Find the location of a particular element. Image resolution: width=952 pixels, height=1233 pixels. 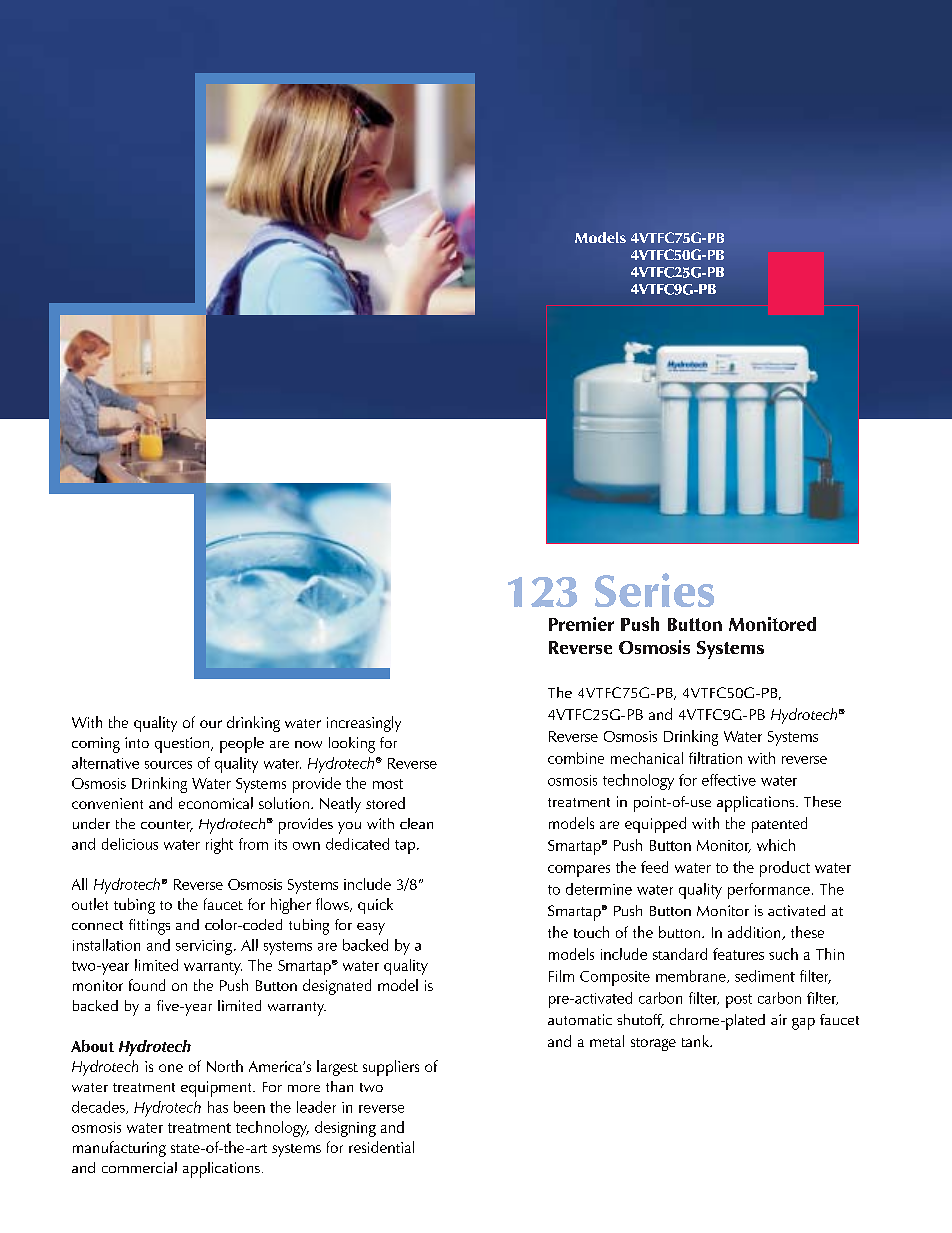

performance is located at coordinates (769, 891).
